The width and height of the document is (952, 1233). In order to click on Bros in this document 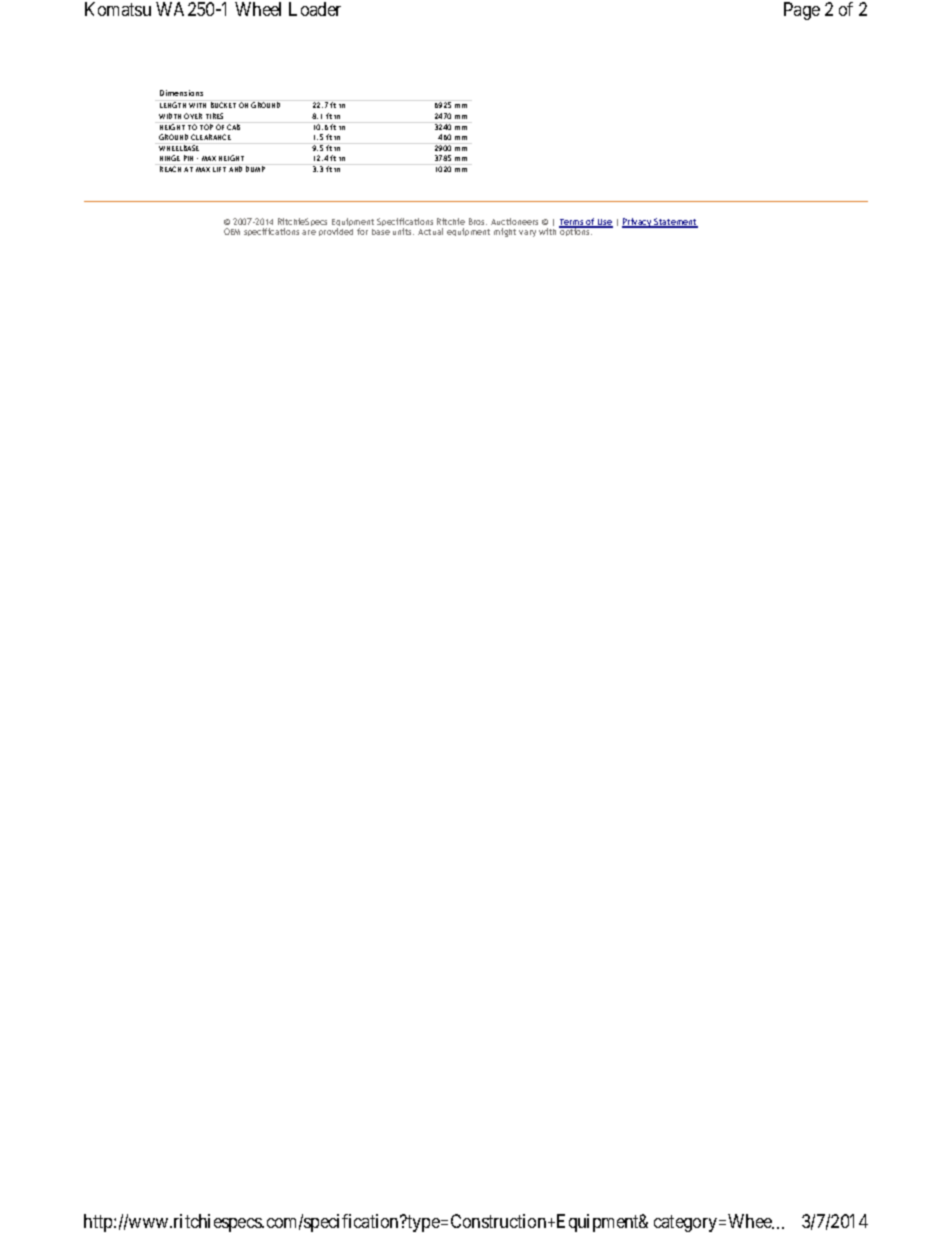, I will do `click(478, 221)`.
